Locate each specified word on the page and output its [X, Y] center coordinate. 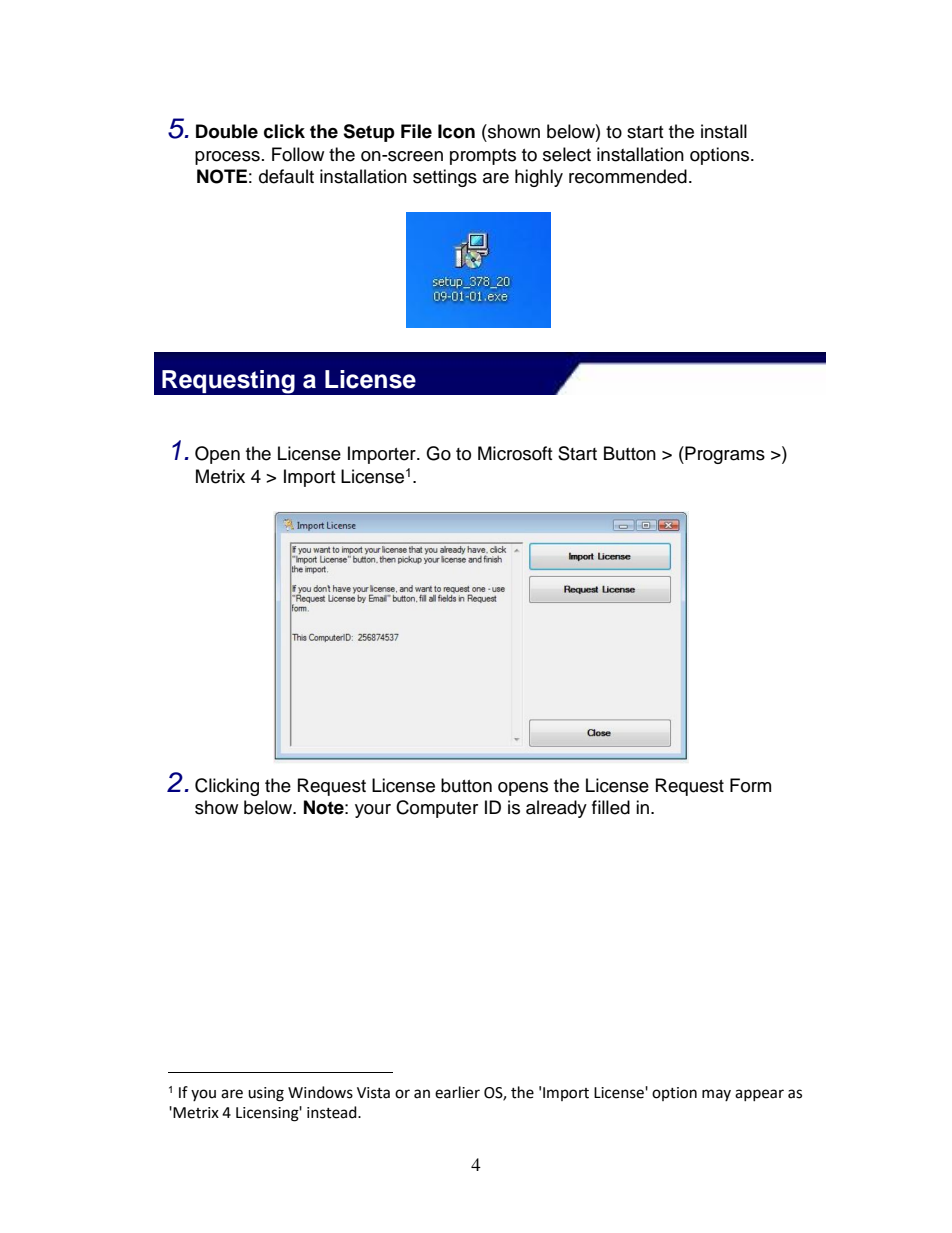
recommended [628, 176]
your [373, 811]
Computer [437, 809]
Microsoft [515, 453]
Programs [724, 455]
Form [750, 785]
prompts [483, 157]
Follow [298, 154]
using [266, 1094]
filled [611, 807]
